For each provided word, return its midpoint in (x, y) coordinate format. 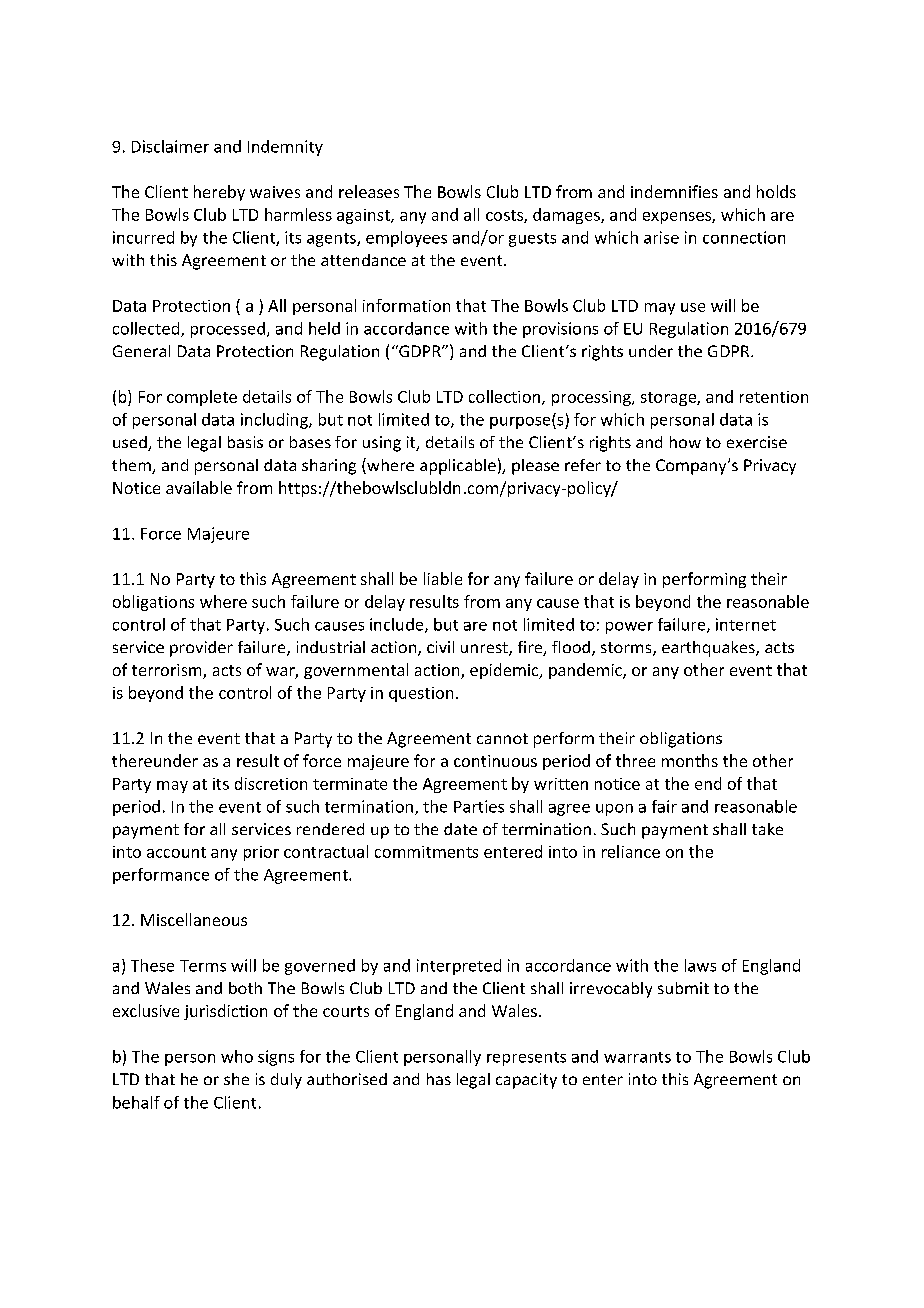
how (685, 442)
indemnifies (674, 191)
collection (504, 396)
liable (443, 578)
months (690, 760)
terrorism (168, 671)
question (421, 694)
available (199, 487)
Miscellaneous (194, 919)
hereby (219, 193)
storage (669, 399)
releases (369, 191)
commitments (426, 852)
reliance (631, 851)
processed (228, 330)
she (236, 1079)
